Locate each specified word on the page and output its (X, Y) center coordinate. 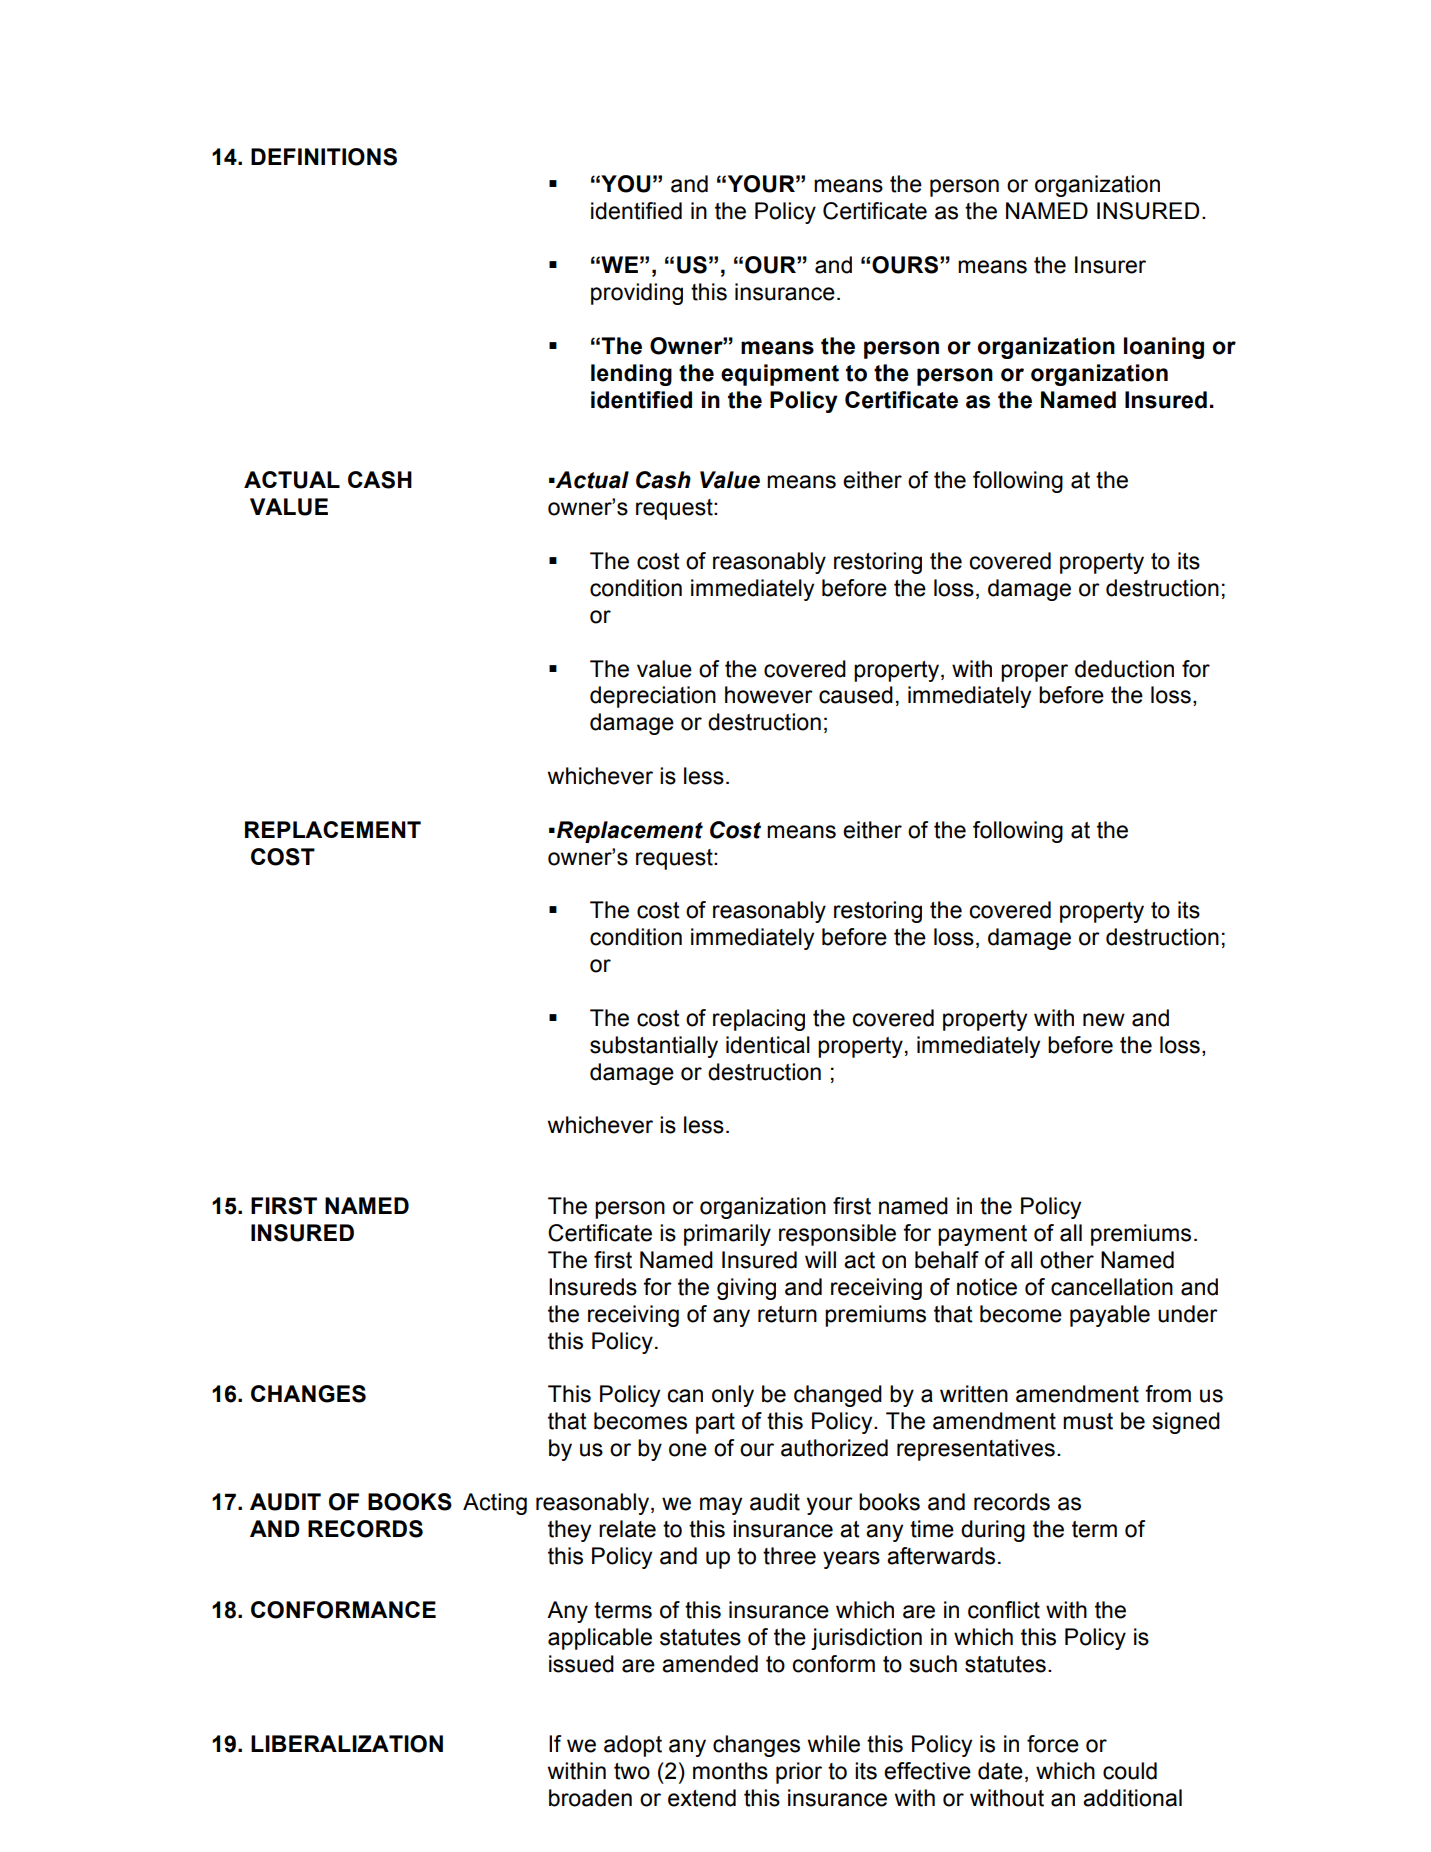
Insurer (1110, 265)
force (1053, 1744)
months (730, 1771)
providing (637, 294)
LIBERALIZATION (347, 1744)
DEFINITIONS (324, 157)
